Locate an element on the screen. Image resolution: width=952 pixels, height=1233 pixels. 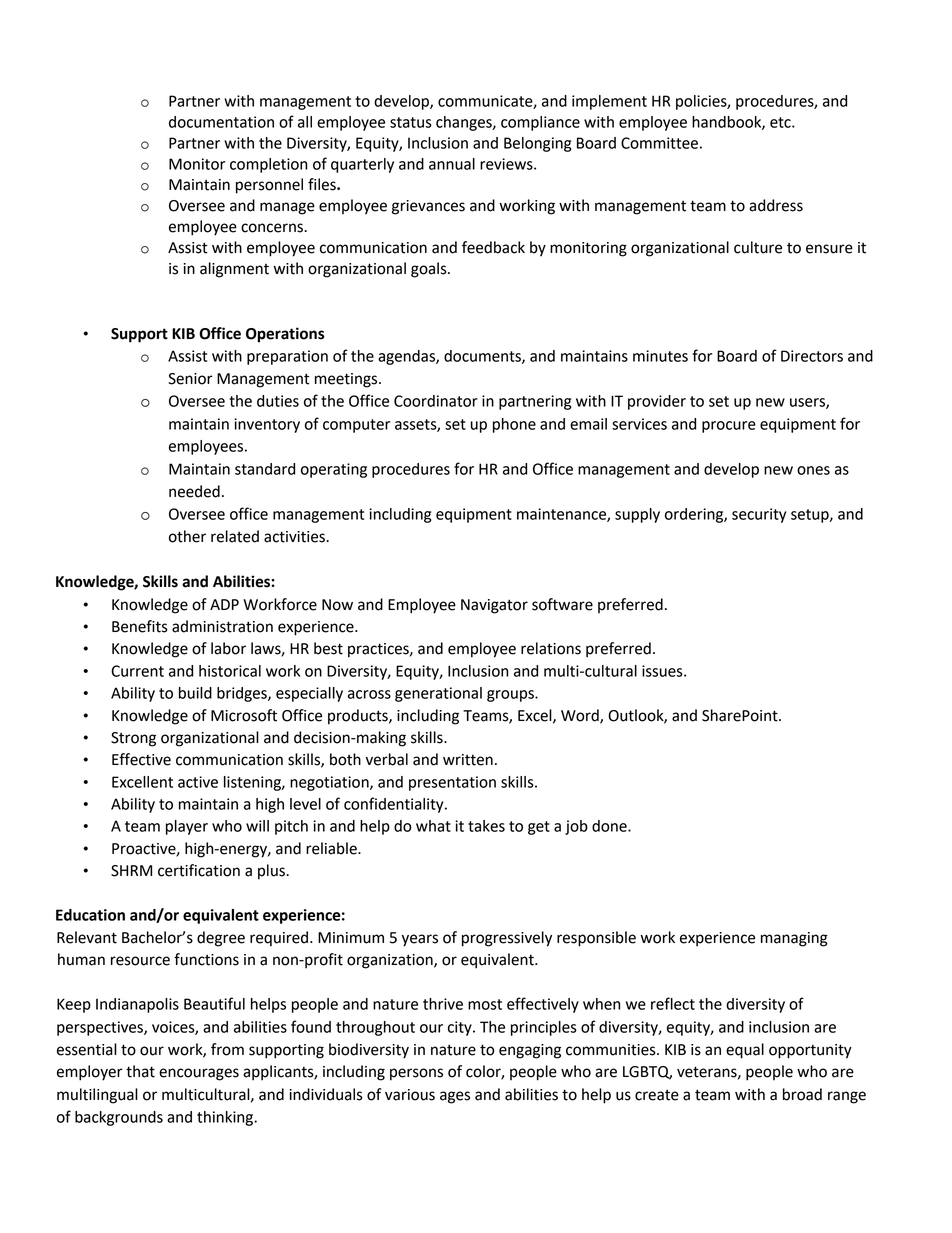
documents is located at coordinates (483, 357).
